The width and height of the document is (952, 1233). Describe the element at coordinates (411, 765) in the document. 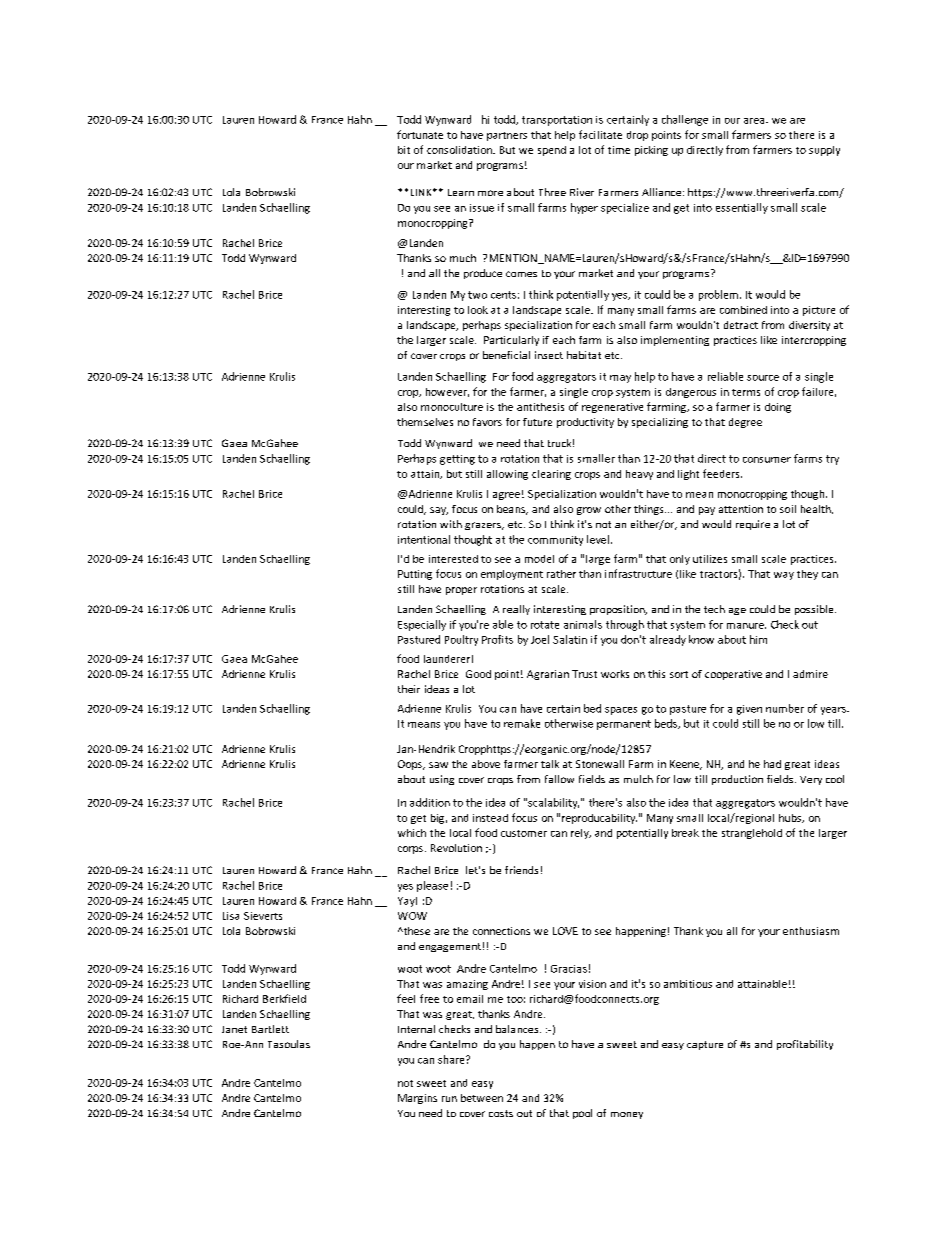

I see `Oops` at that location.
